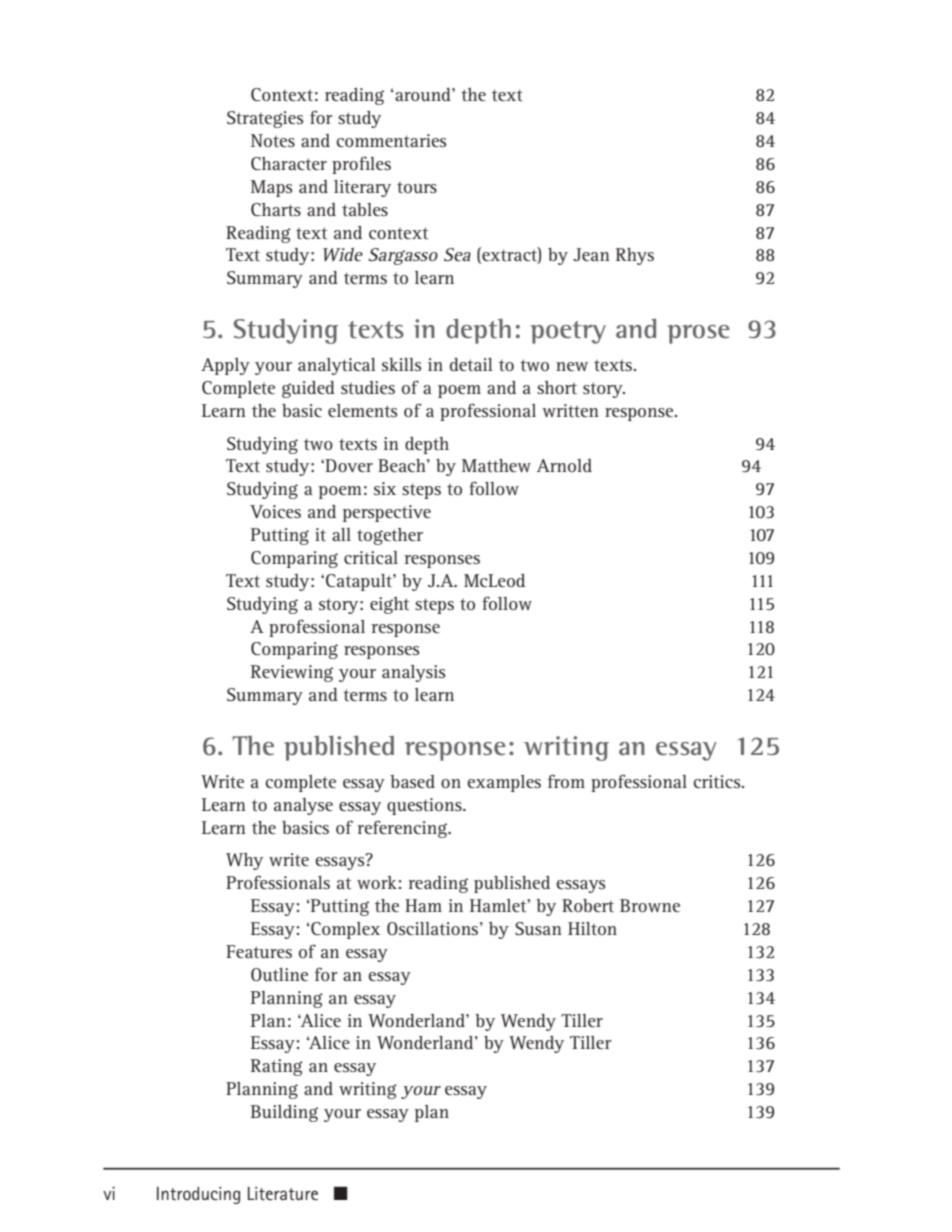 The image size is (952, 1232). What do you see at coordinates (341, 534) in the screenshot?
I see `all` at bounding box center [341, 534].
